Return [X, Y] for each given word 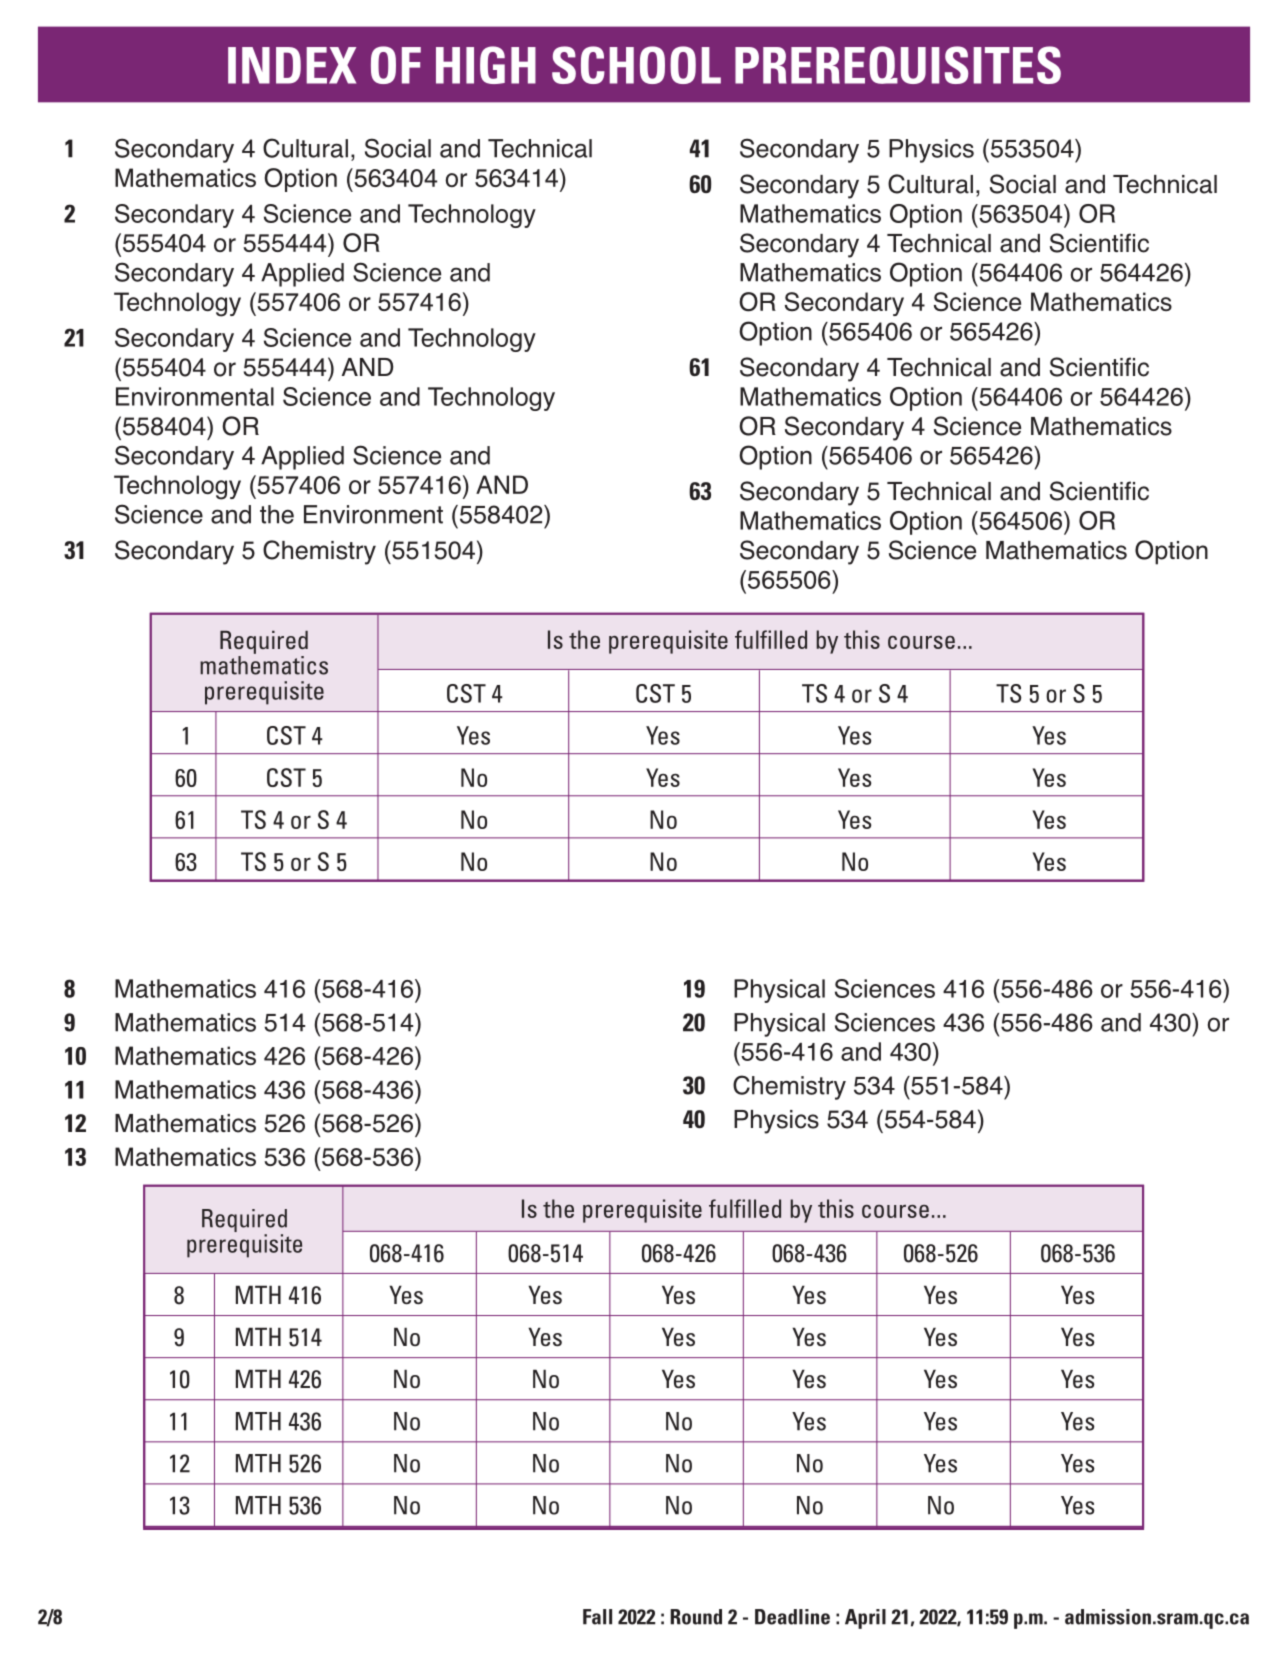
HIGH [486, 65]
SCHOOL [636, 65]
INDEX [292, 65]
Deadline [792, 1617]
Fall [597, 1617]
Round [696, 1617]
